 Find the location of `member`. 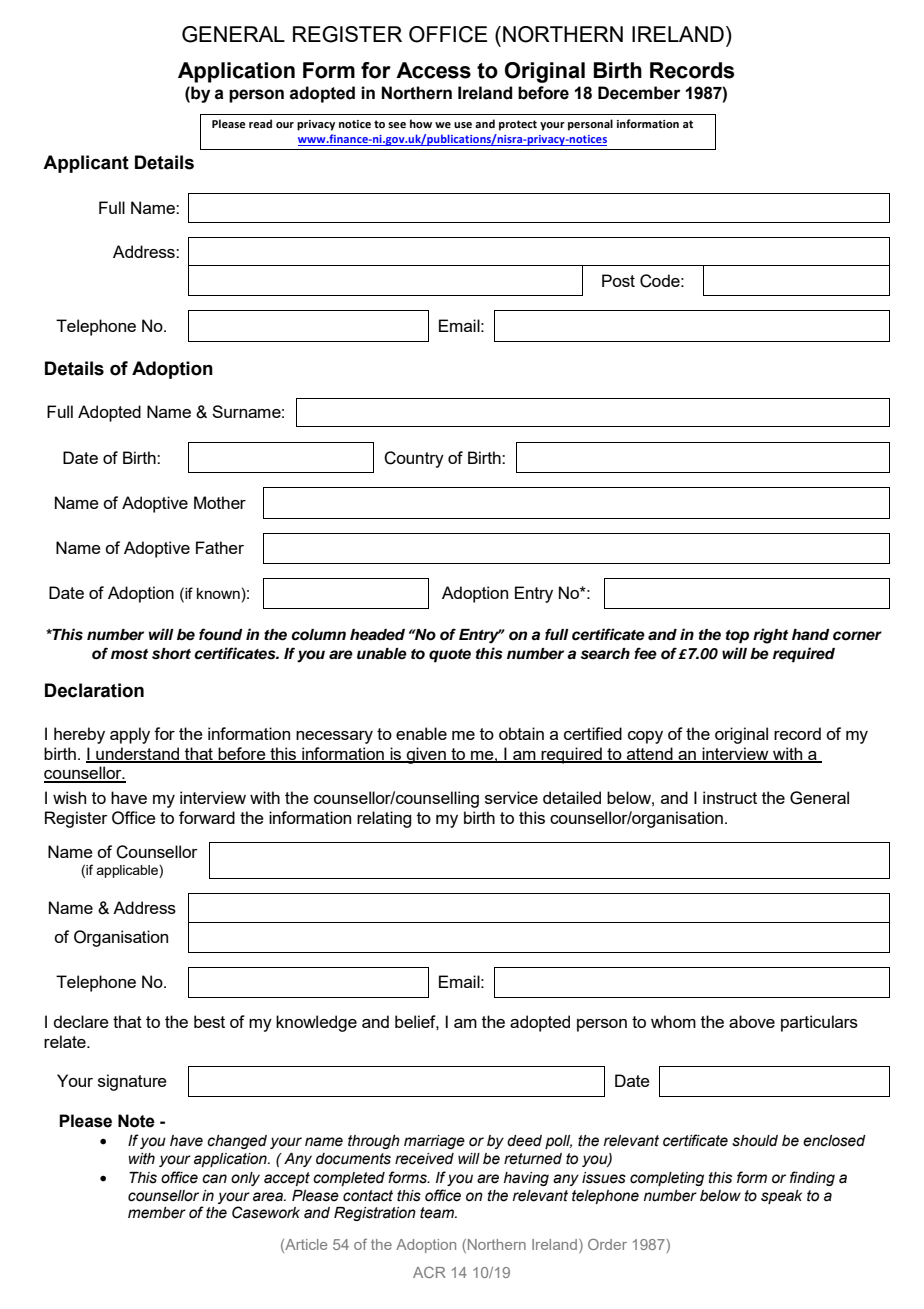

member is located at coordinates (157, 1213).
